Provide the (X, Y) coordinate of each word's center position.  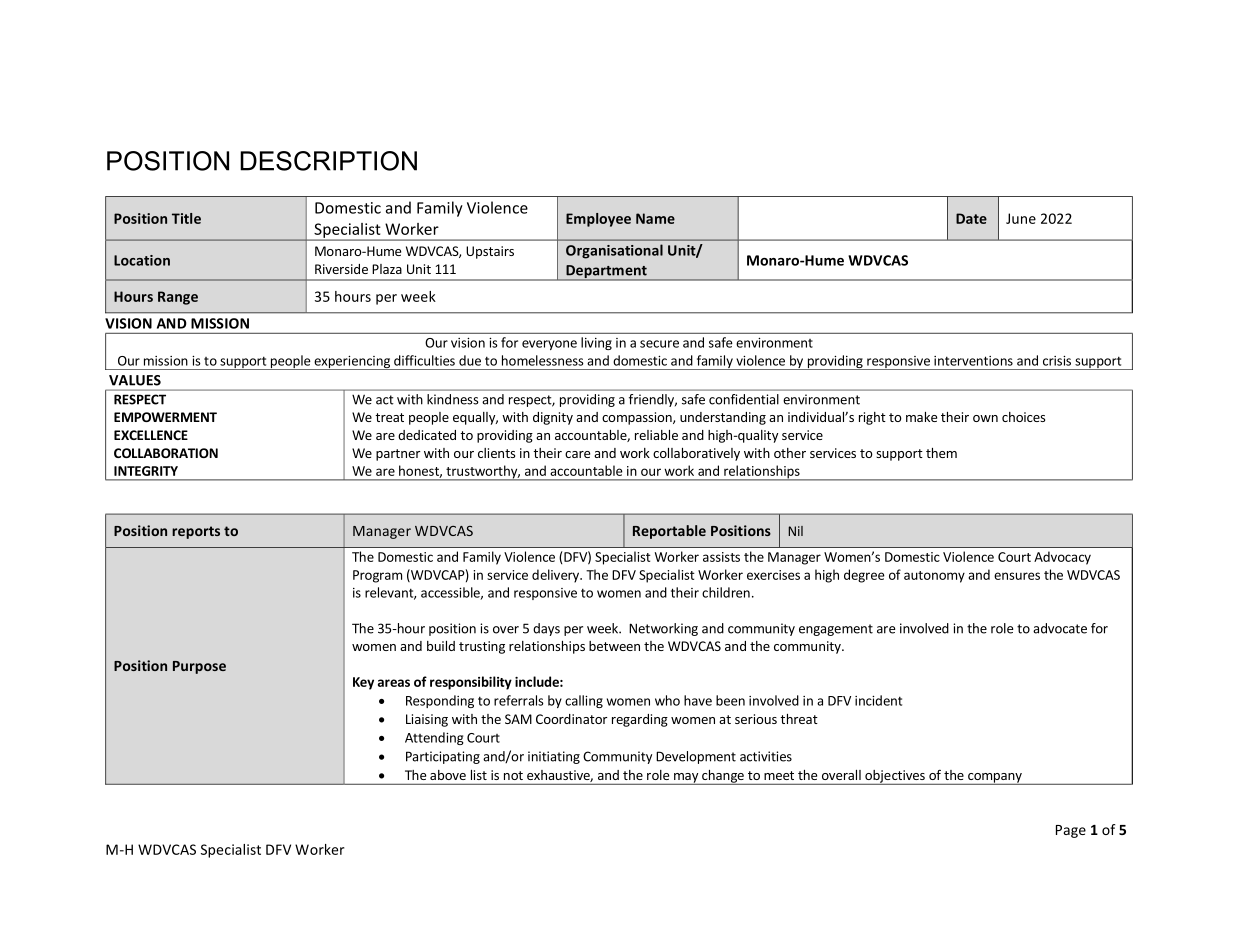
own (985, 418)
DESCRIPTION (328, 161)
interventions (973, 361)
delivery (556, 576)
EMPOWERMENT (165, 417)
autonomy (934, 577)
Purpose (199, 667)
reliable (656, 435)
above (448, 775)
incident (878, 700)
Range (178, 298)
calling (584, 701)
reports (196, 532)
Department (606, 273)
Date (971, 218)
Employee (598, 220)
